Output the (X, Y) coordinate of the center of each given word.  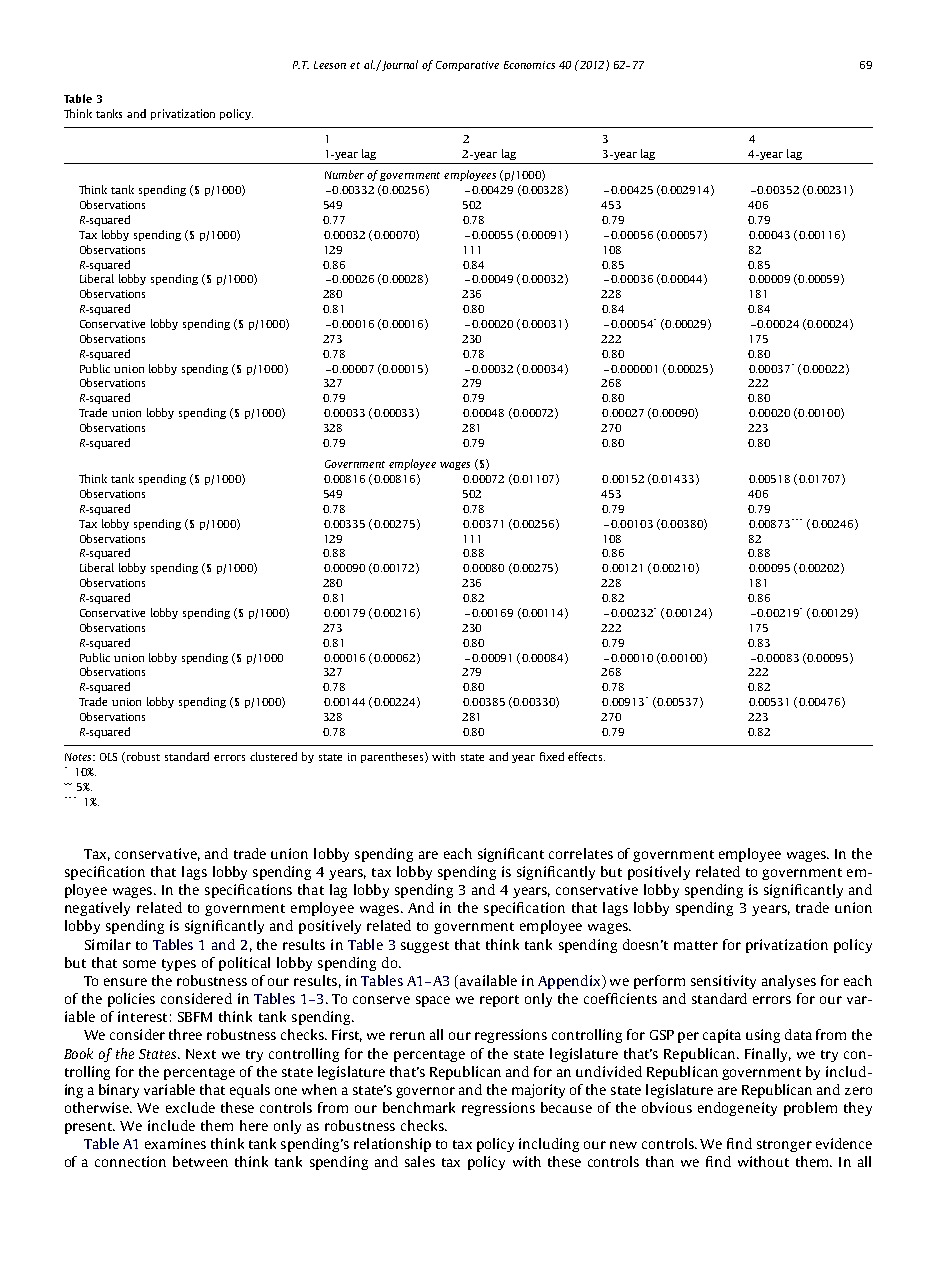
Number (344, 174)
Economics (529, 65)
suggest (425, 947)
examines (175, 1143)
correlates (581, 853)
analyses (789, 982)
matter (696, 945)
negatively (97, 909)
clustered (273, 756)
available (487, 982)
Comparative (467, 66)
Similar (108, 944)
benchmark (419, 1107)
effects (586, 756)
